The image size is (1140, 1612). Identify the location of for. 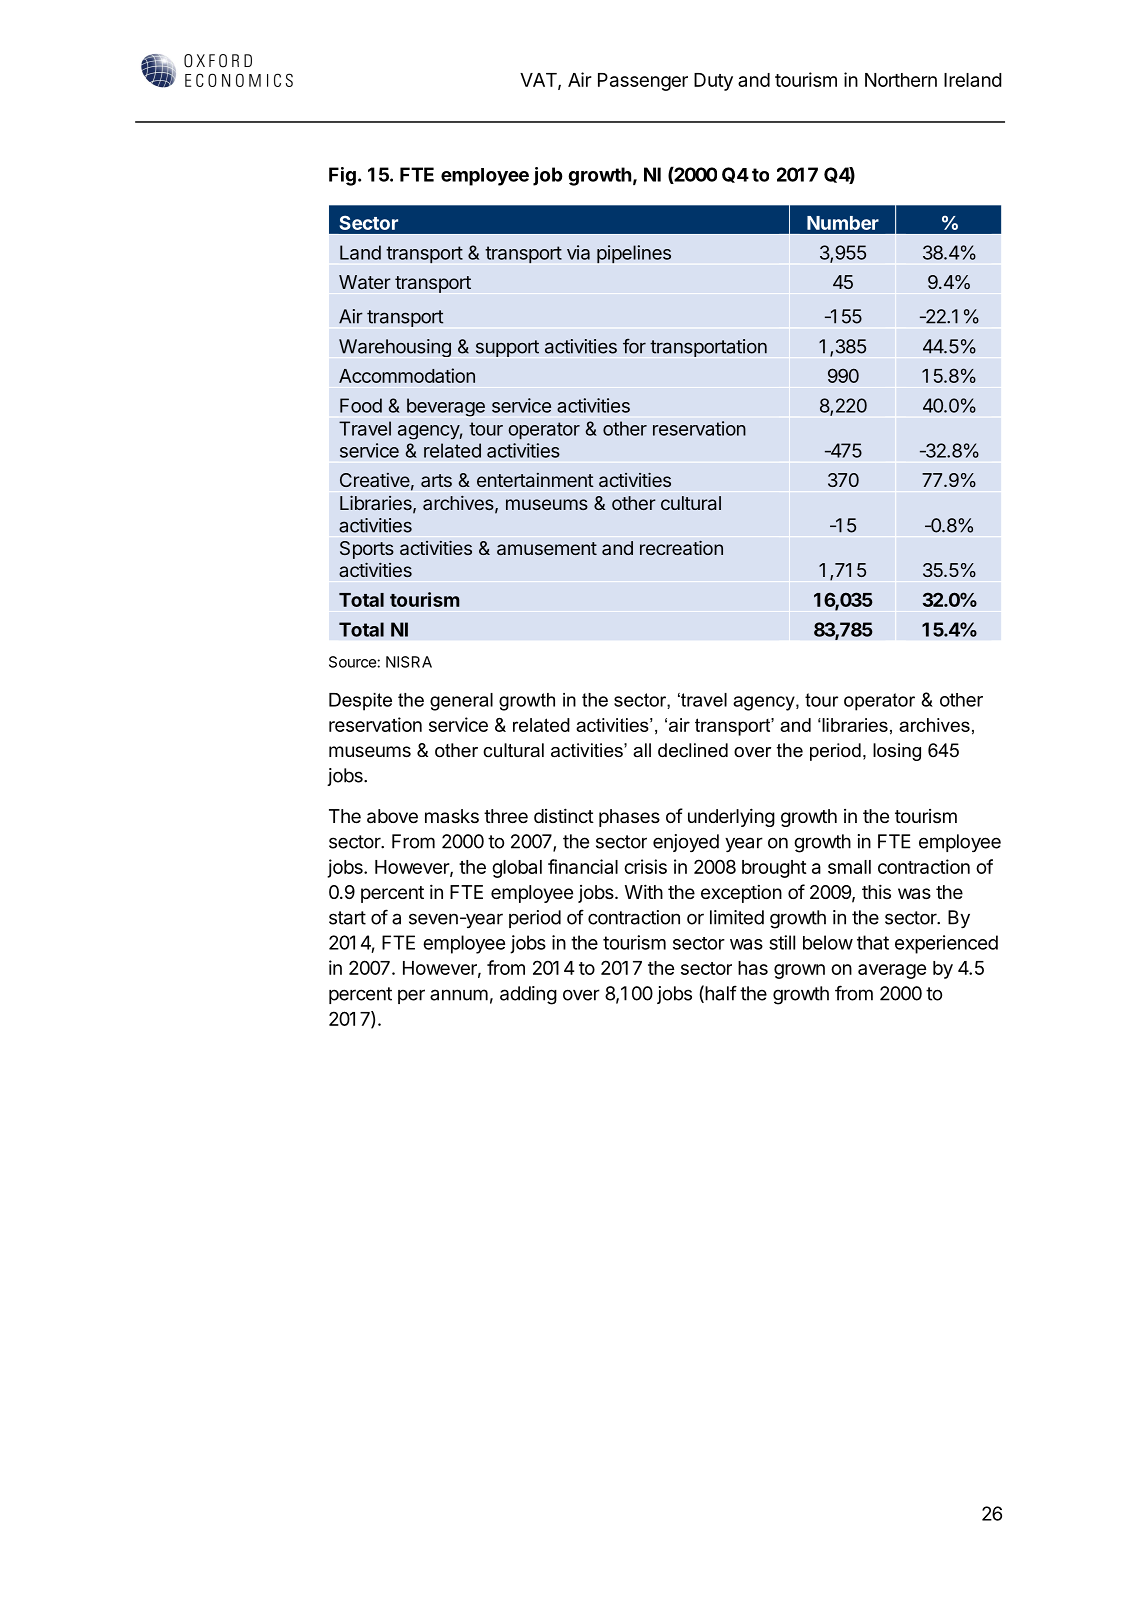
(634, 346).
